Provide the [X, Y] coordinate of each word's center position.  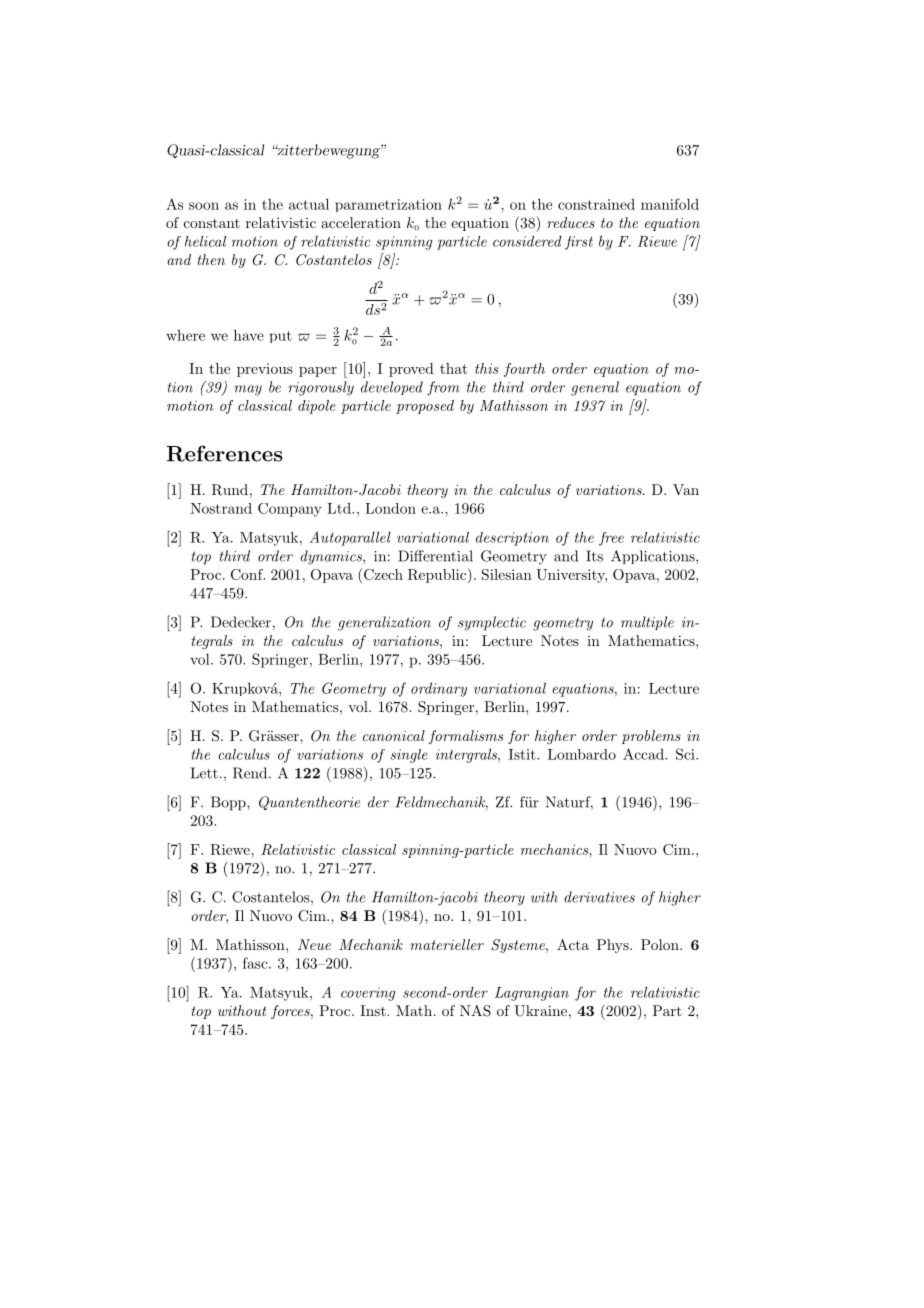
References [224, 453]
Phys [614, 946]
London [390, 508]
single [409, 756]
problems [651, 737]
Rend [251, 773]
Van [686, 489]
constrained [596, 204]
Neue [314, 944]
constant [212, 223]
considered [527, 241]
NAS [475, 1011]
